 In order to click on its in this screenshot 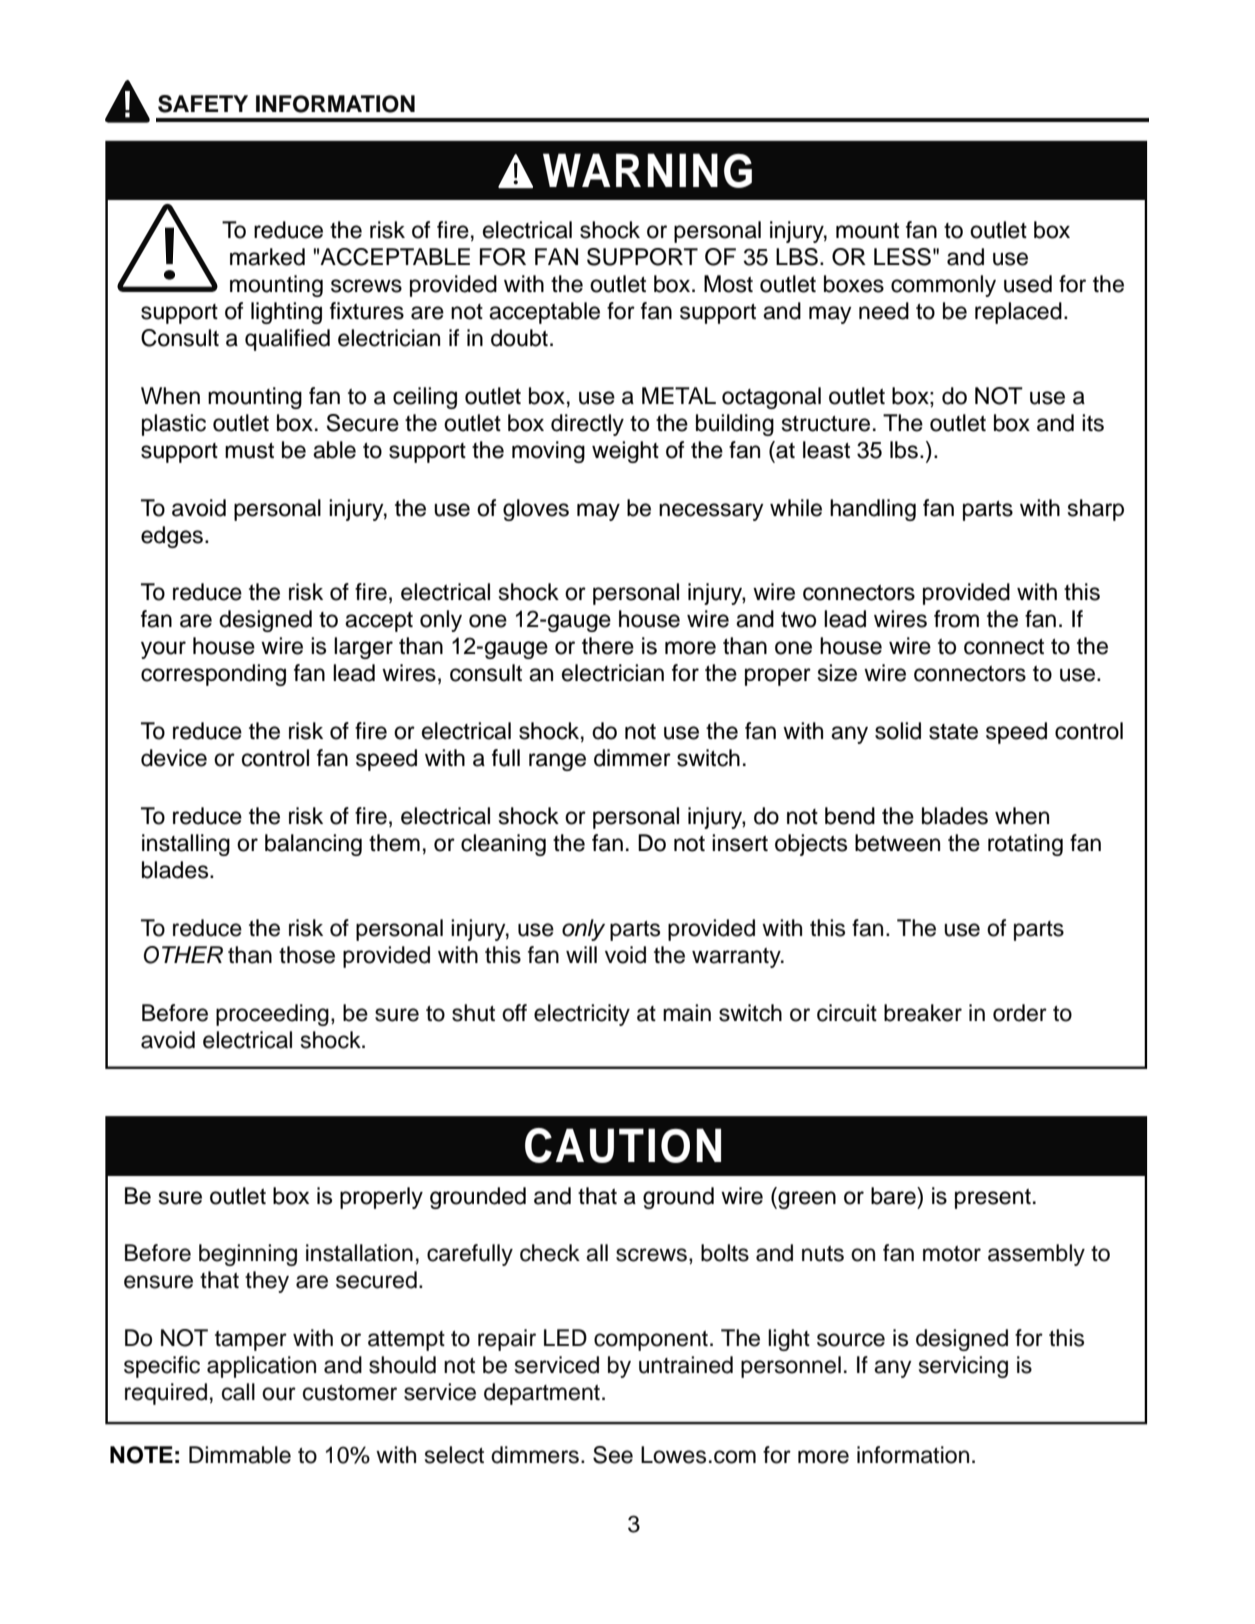, I will do `click(1093, 423)`.
